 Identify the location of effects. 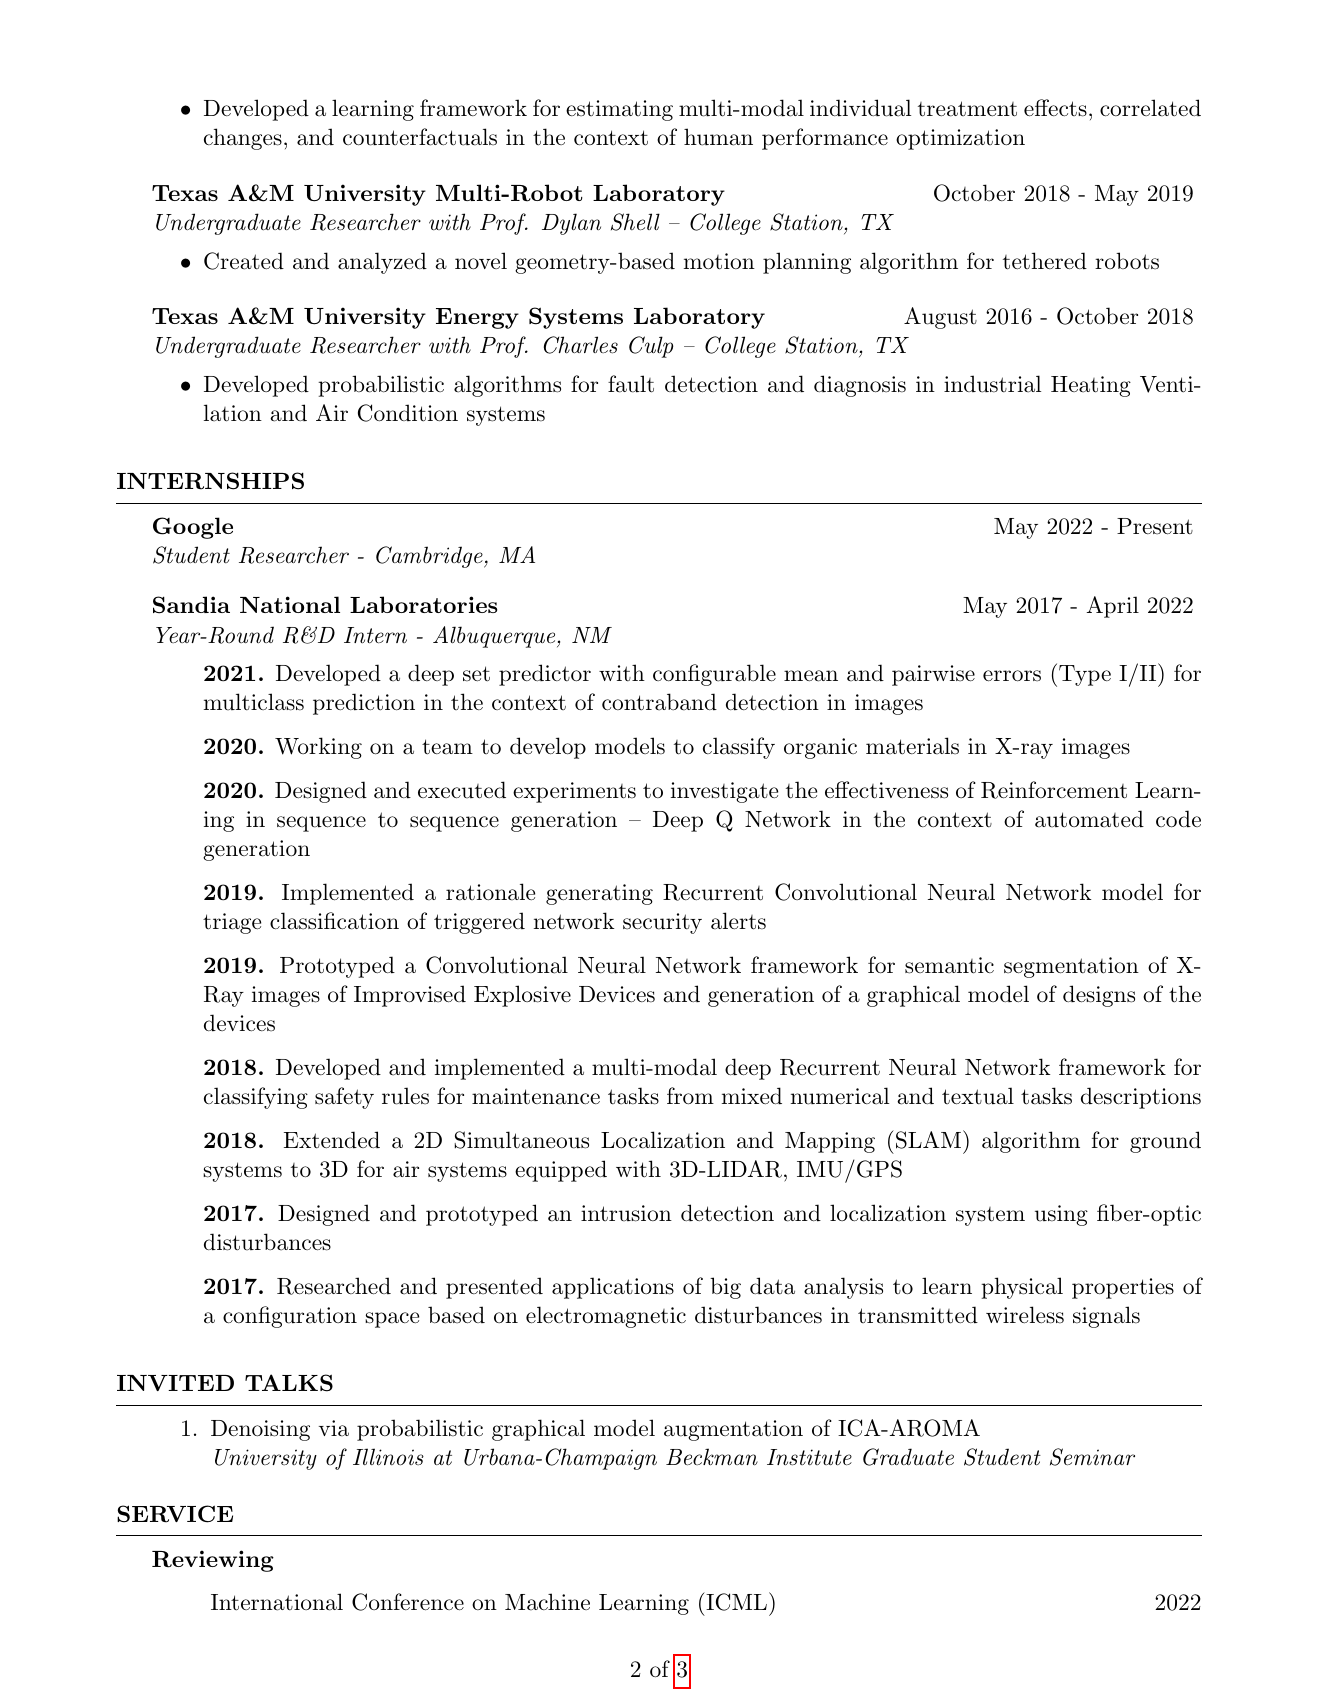
(1055, 108).
